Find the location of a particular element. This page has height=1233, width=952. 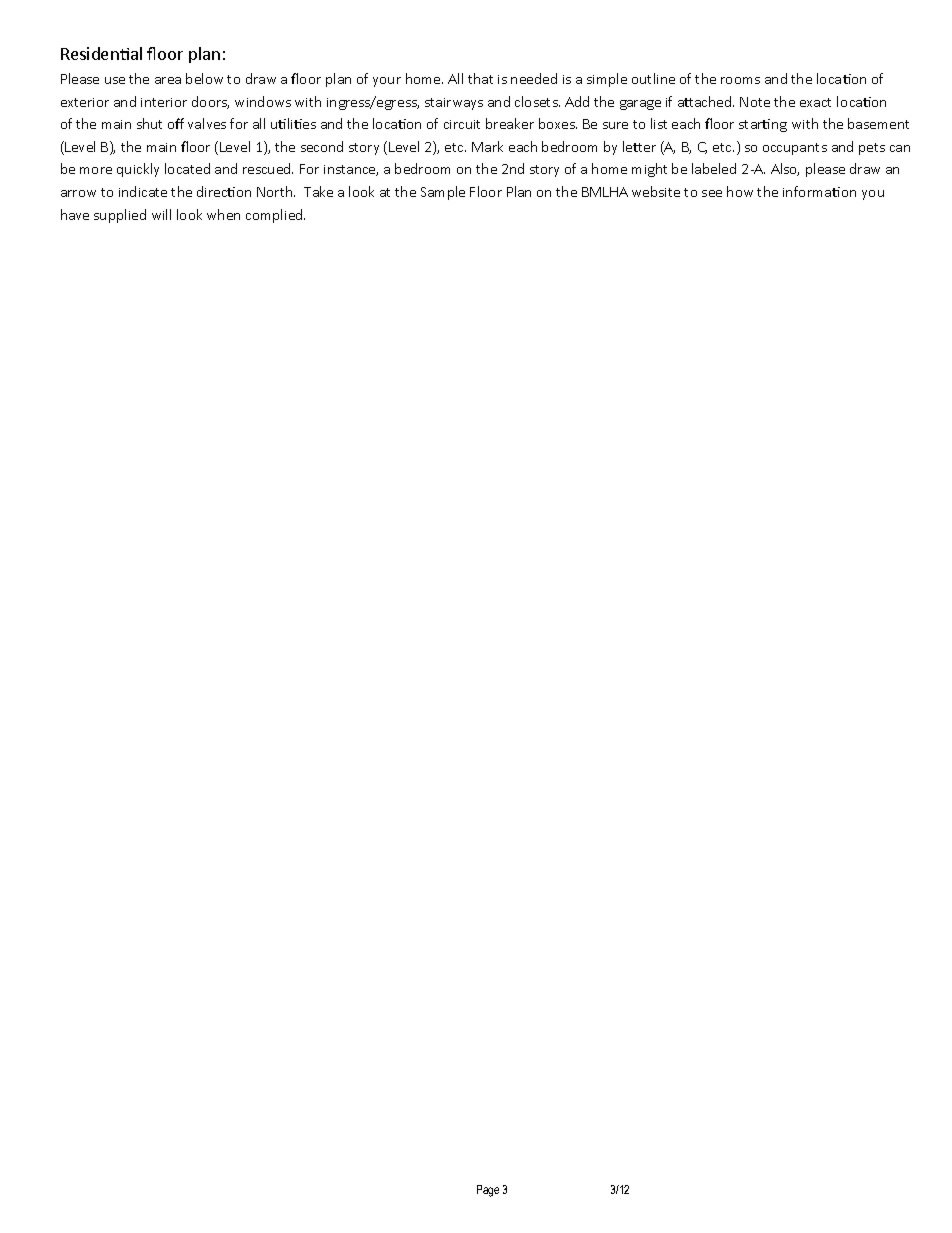

that is located at coordinates (480, 78).
